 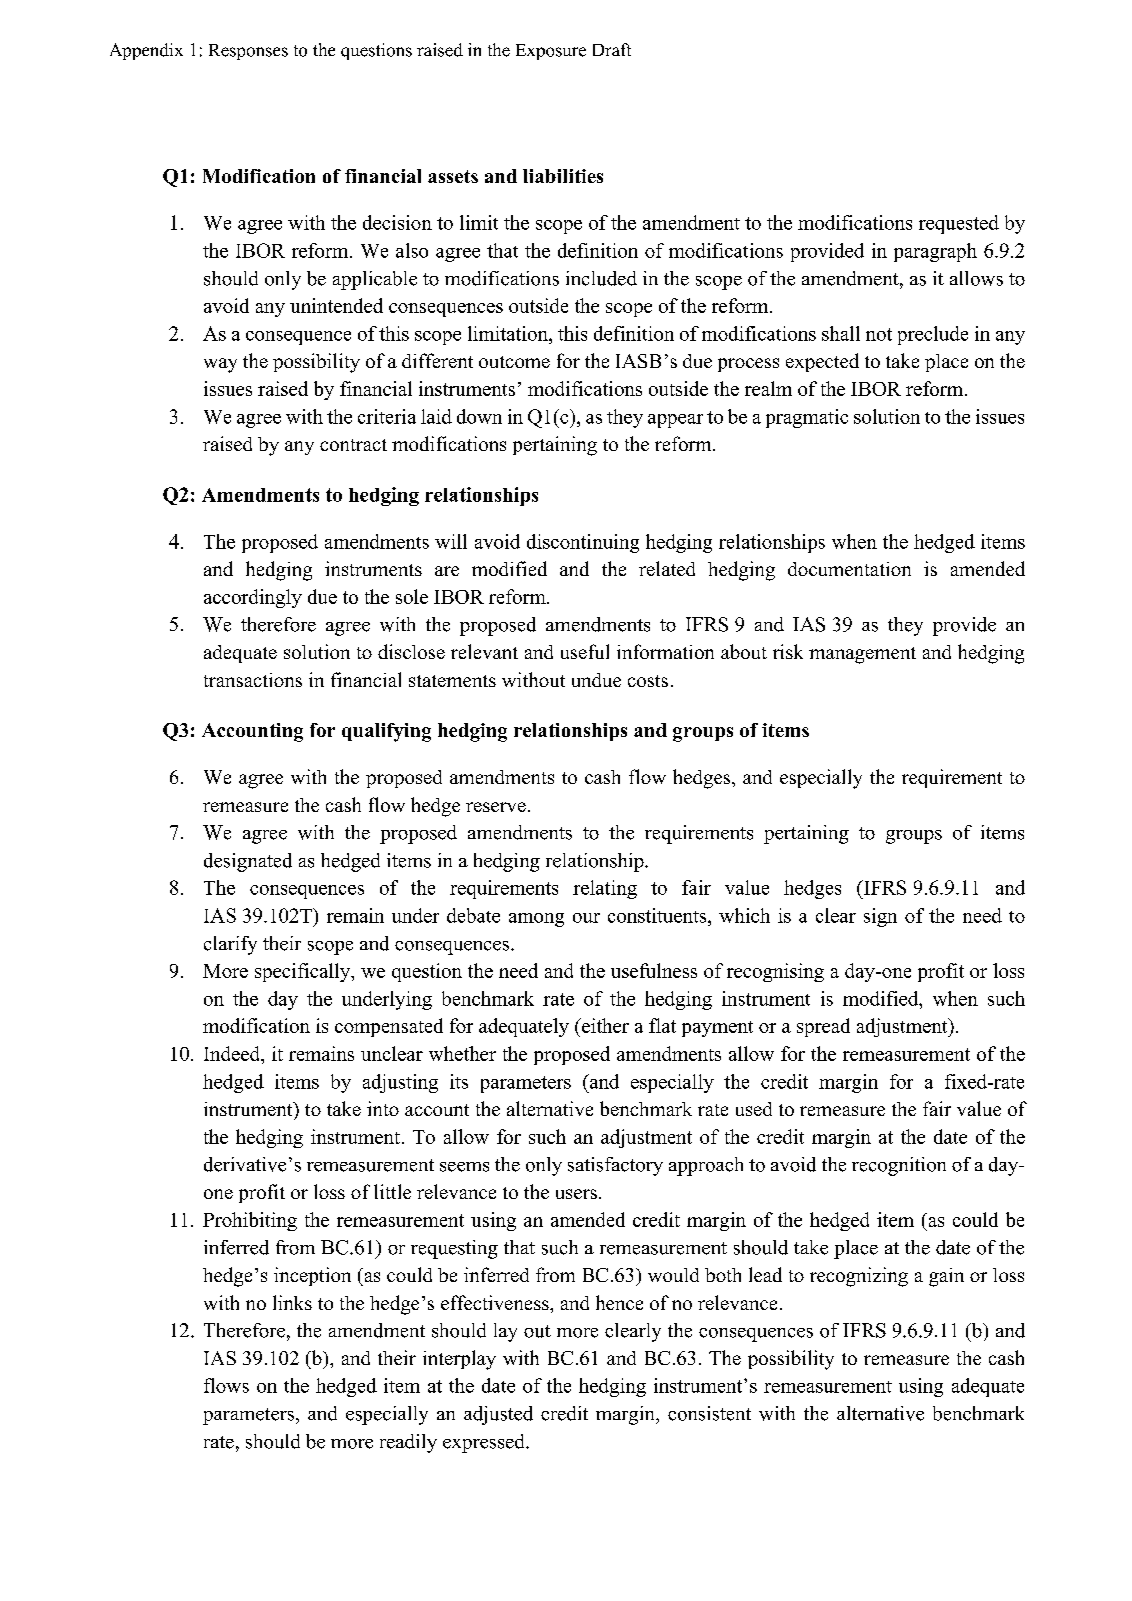 I want to click on recognizing, so click(x=859, y=1277).
